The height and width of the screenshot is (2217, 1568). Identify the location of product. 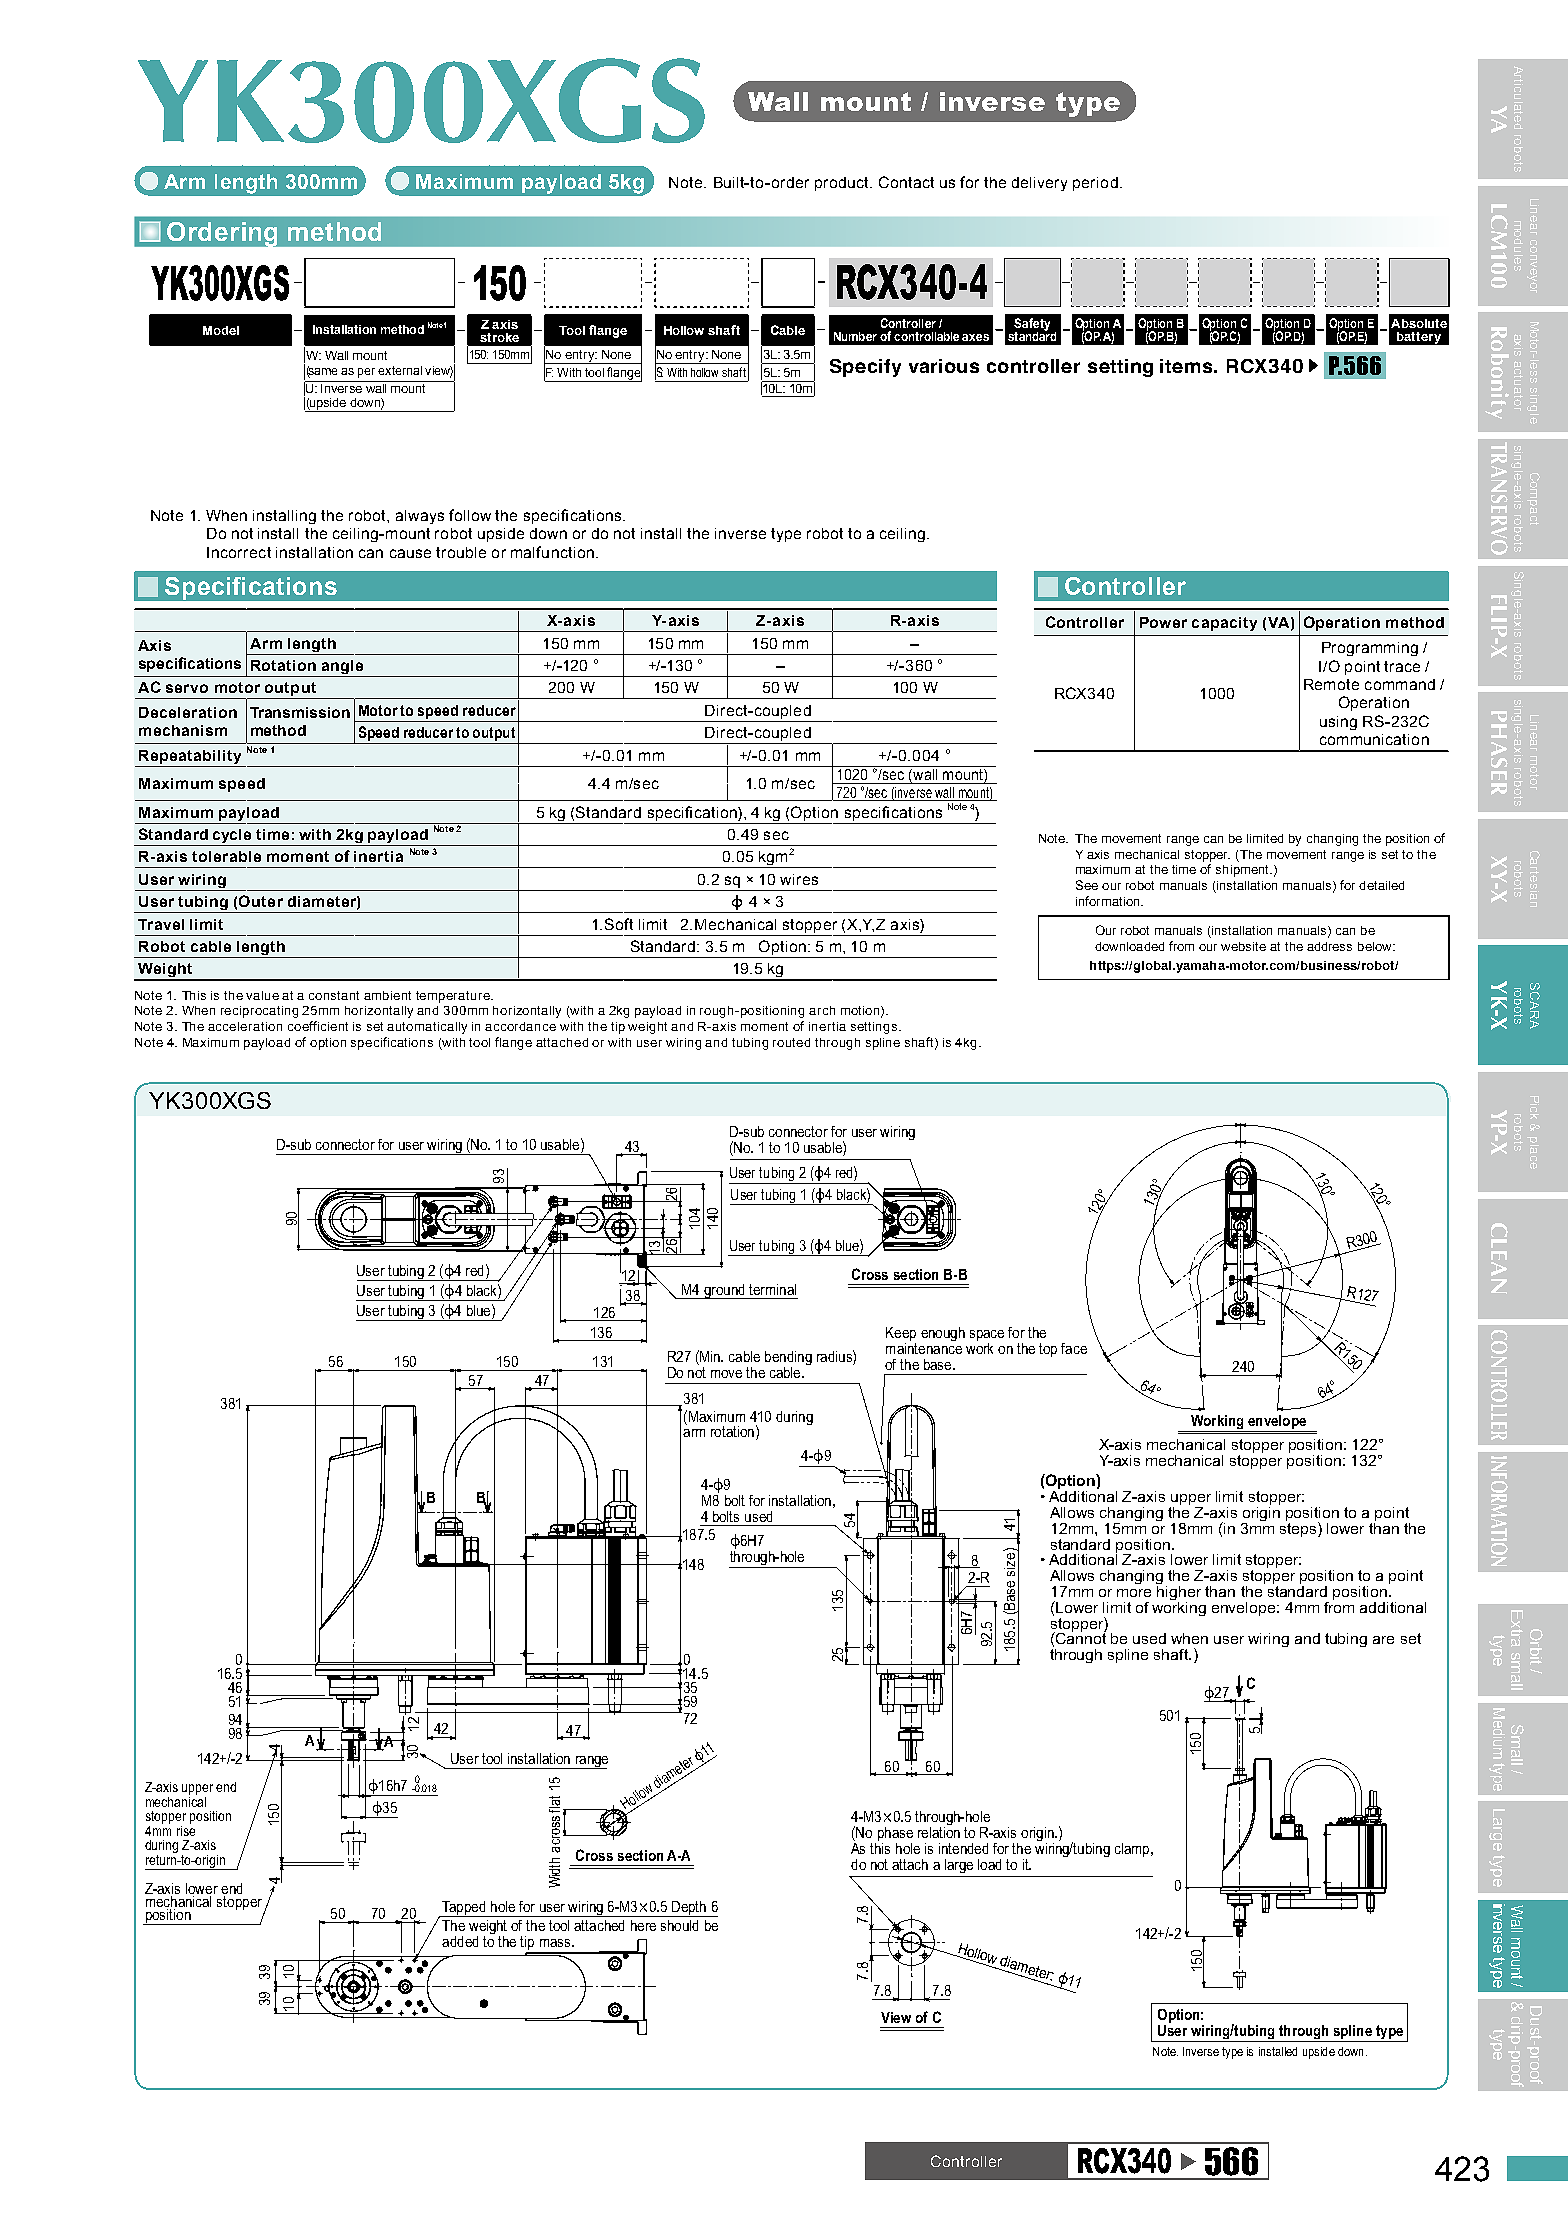
(843, 184).
